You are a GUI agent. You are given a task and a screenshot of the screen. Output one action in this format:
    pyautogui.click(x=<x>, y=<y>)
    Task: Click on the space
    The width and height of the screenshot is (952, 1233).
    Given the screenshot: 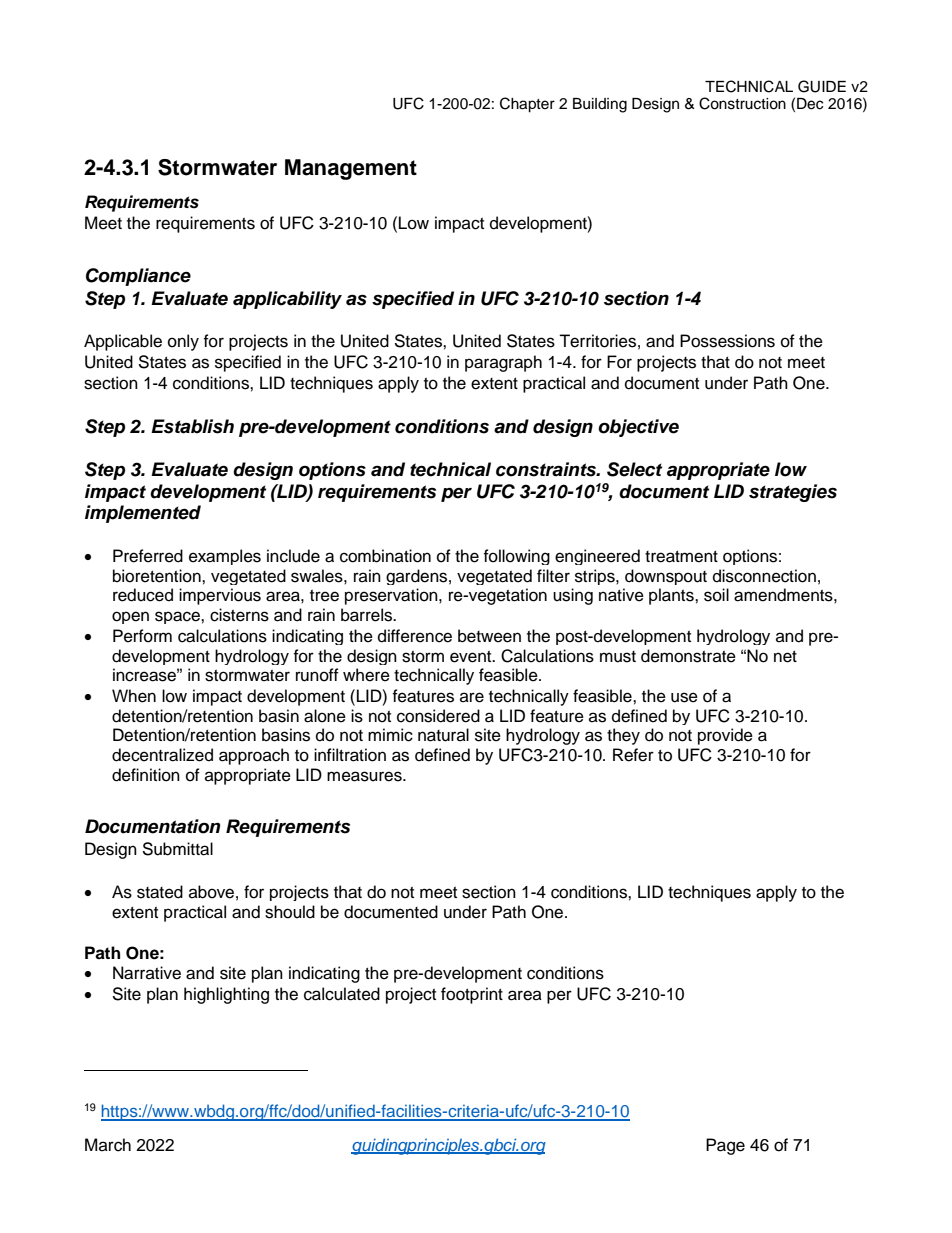 What is the action you would take?
    pyautogui.click(x=178, y=617)
